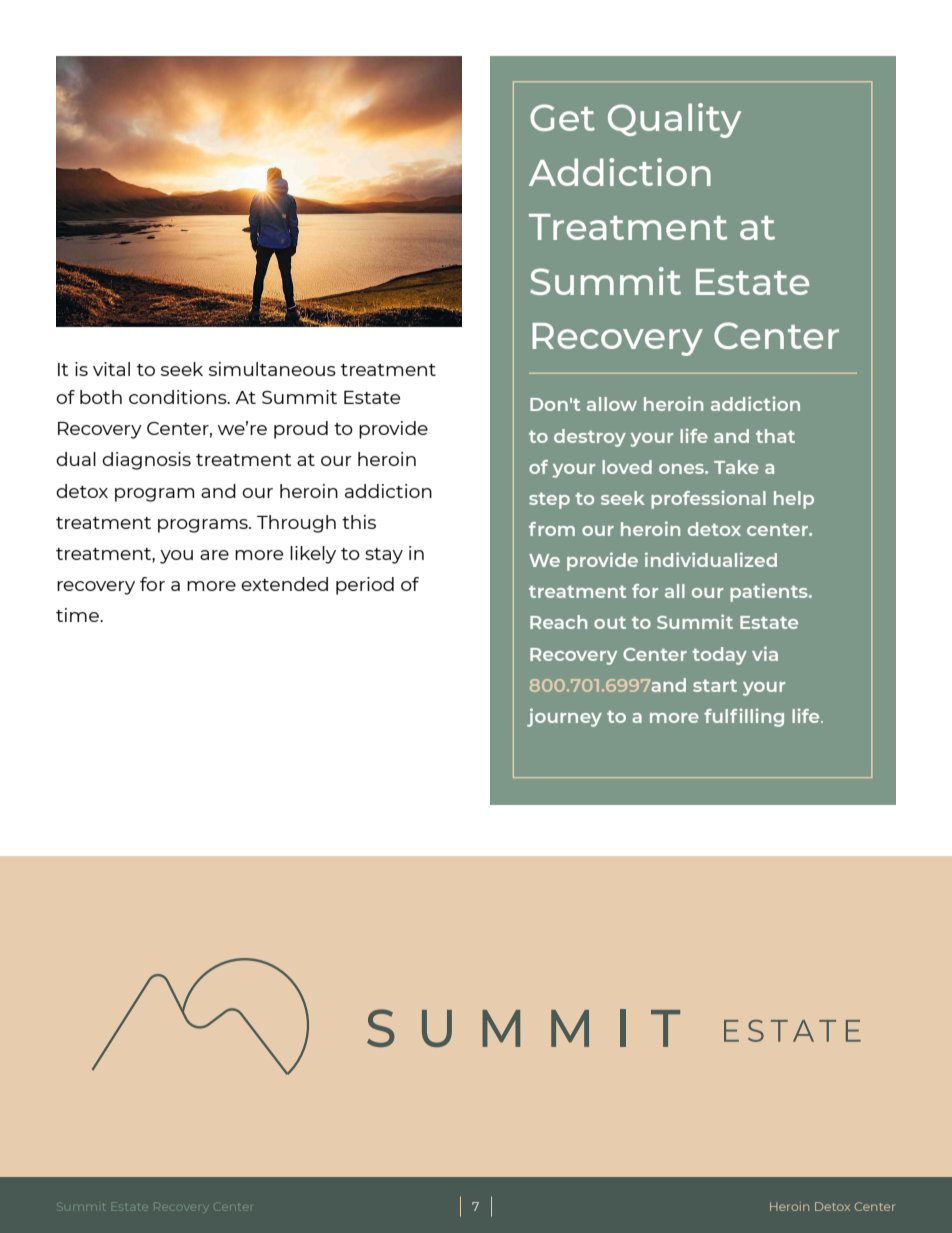  Describe the element at coordinates (736, 467) in the screenshot. I see `Take` at that location.
